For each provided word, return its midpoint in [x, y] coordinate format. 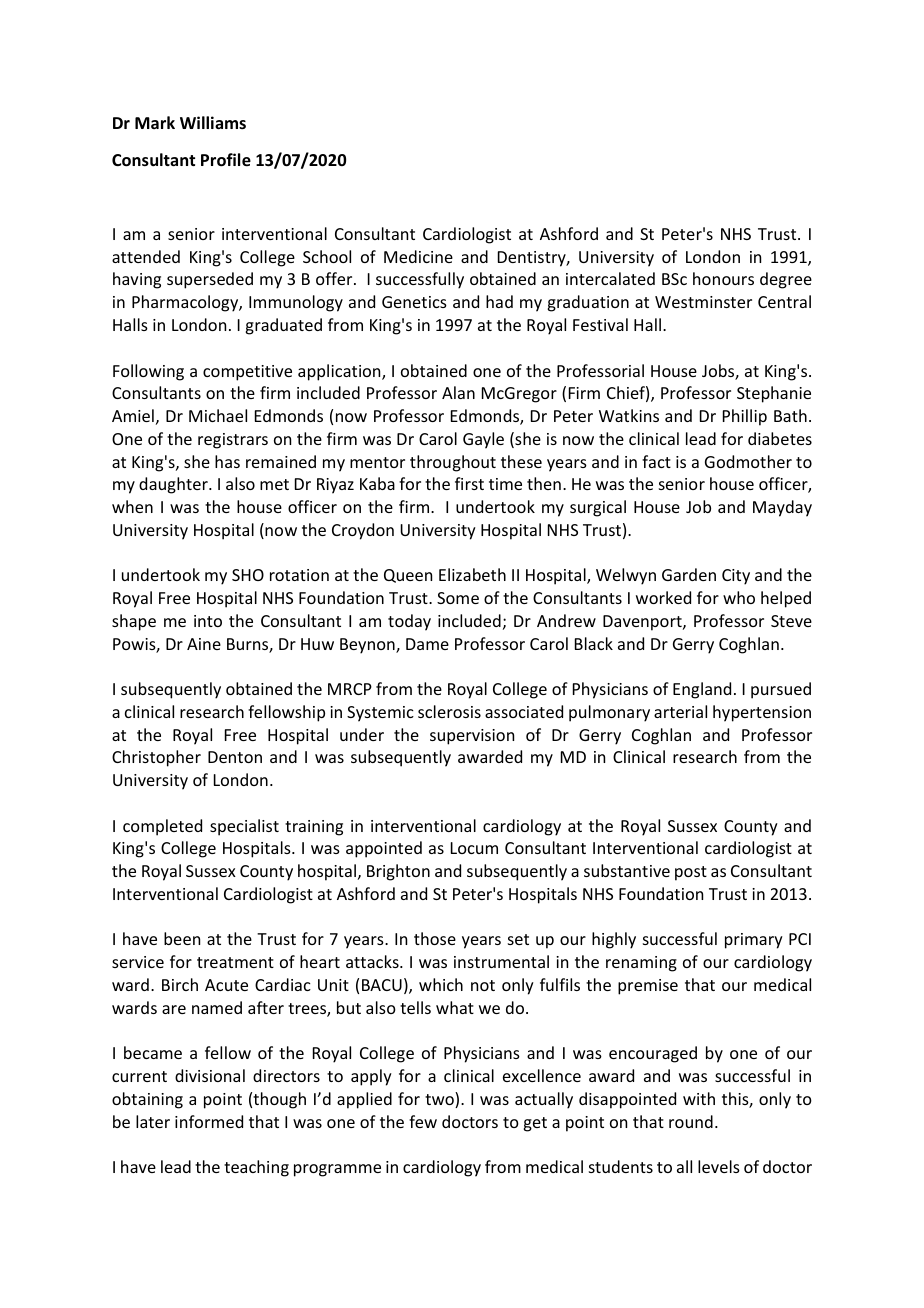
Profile [226, 160]
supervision [472, 737]
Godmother [748, 461]
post [691, 873]
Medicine [418, 256]
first [469, 483]
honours [723, 278]
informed [209, 1121]
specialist [244, 827]
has [227, 461]
